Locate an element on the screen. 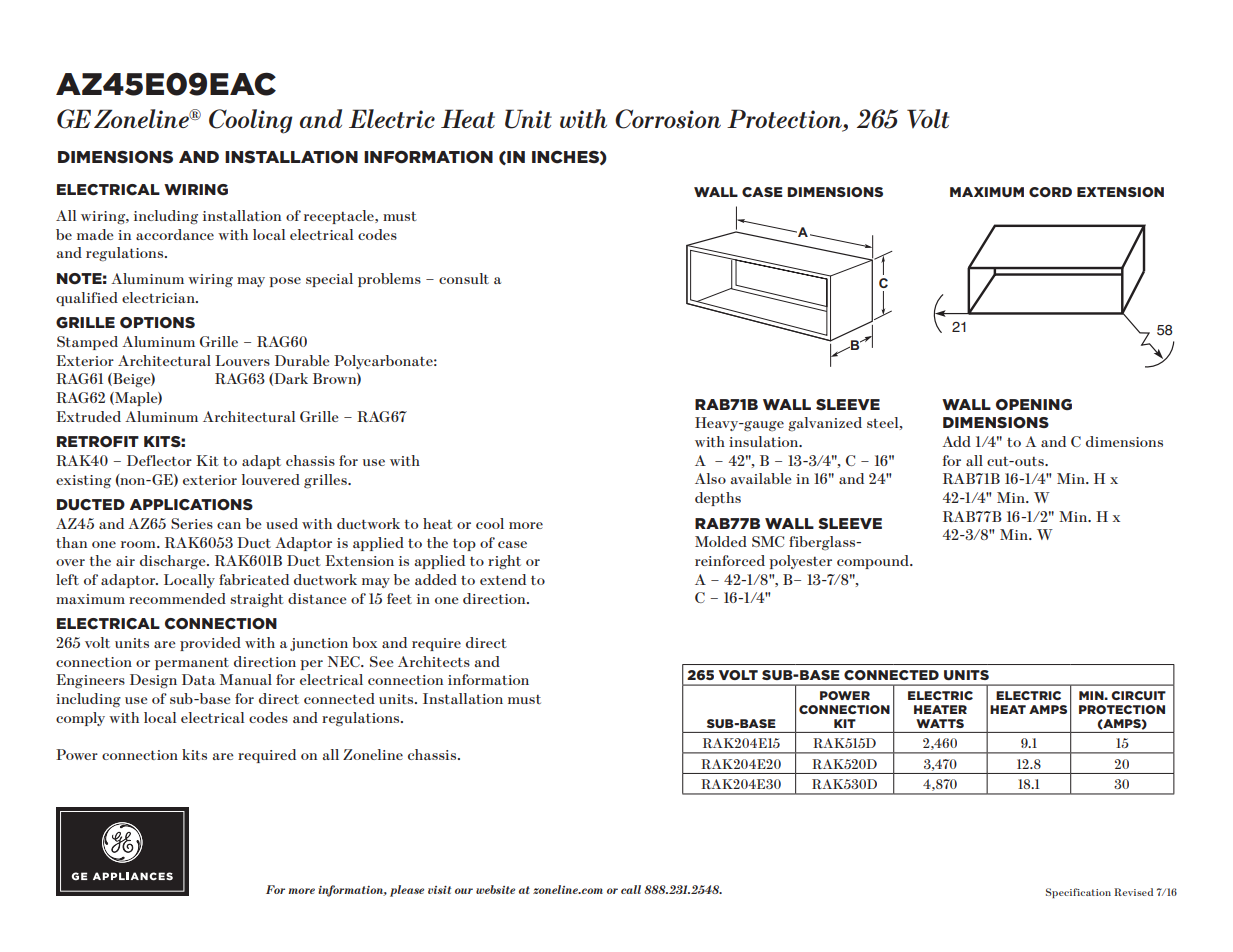 This screenshot has width=1233, height=952. made is located at coordinates (95, 234).
